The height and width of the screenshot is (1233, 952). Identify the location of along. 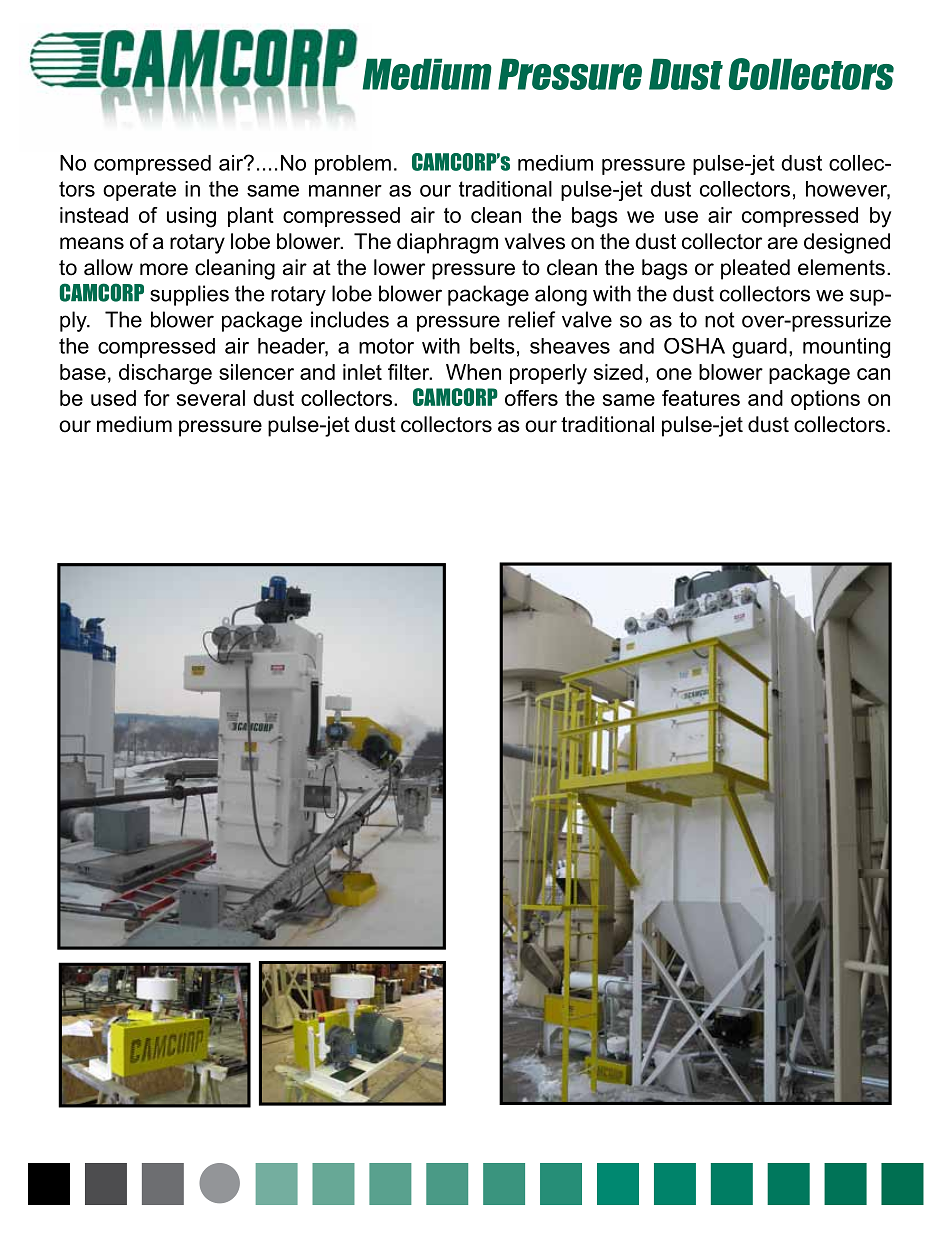
(561, 295).
